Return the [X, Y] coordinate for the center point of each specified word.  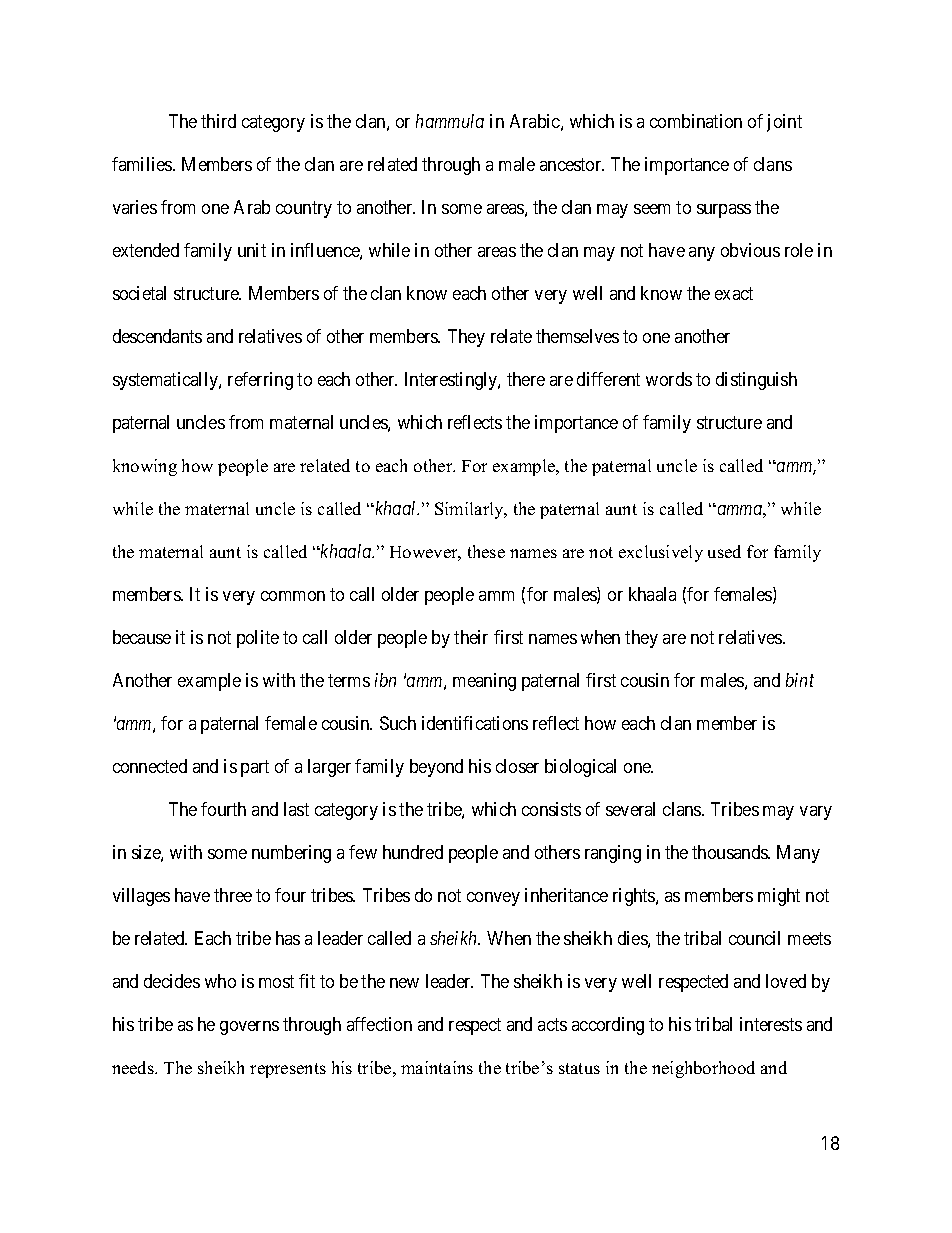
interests [771, 1024]
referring [260, 381]
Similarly [471, 510]
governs [249, 1028]
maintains [437, 1067]
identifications [475, 723]
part [255, 768]
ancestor [572, 165]
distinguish [756, 381]
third [218, 121]
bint [800, 680]
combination [696, 121]
